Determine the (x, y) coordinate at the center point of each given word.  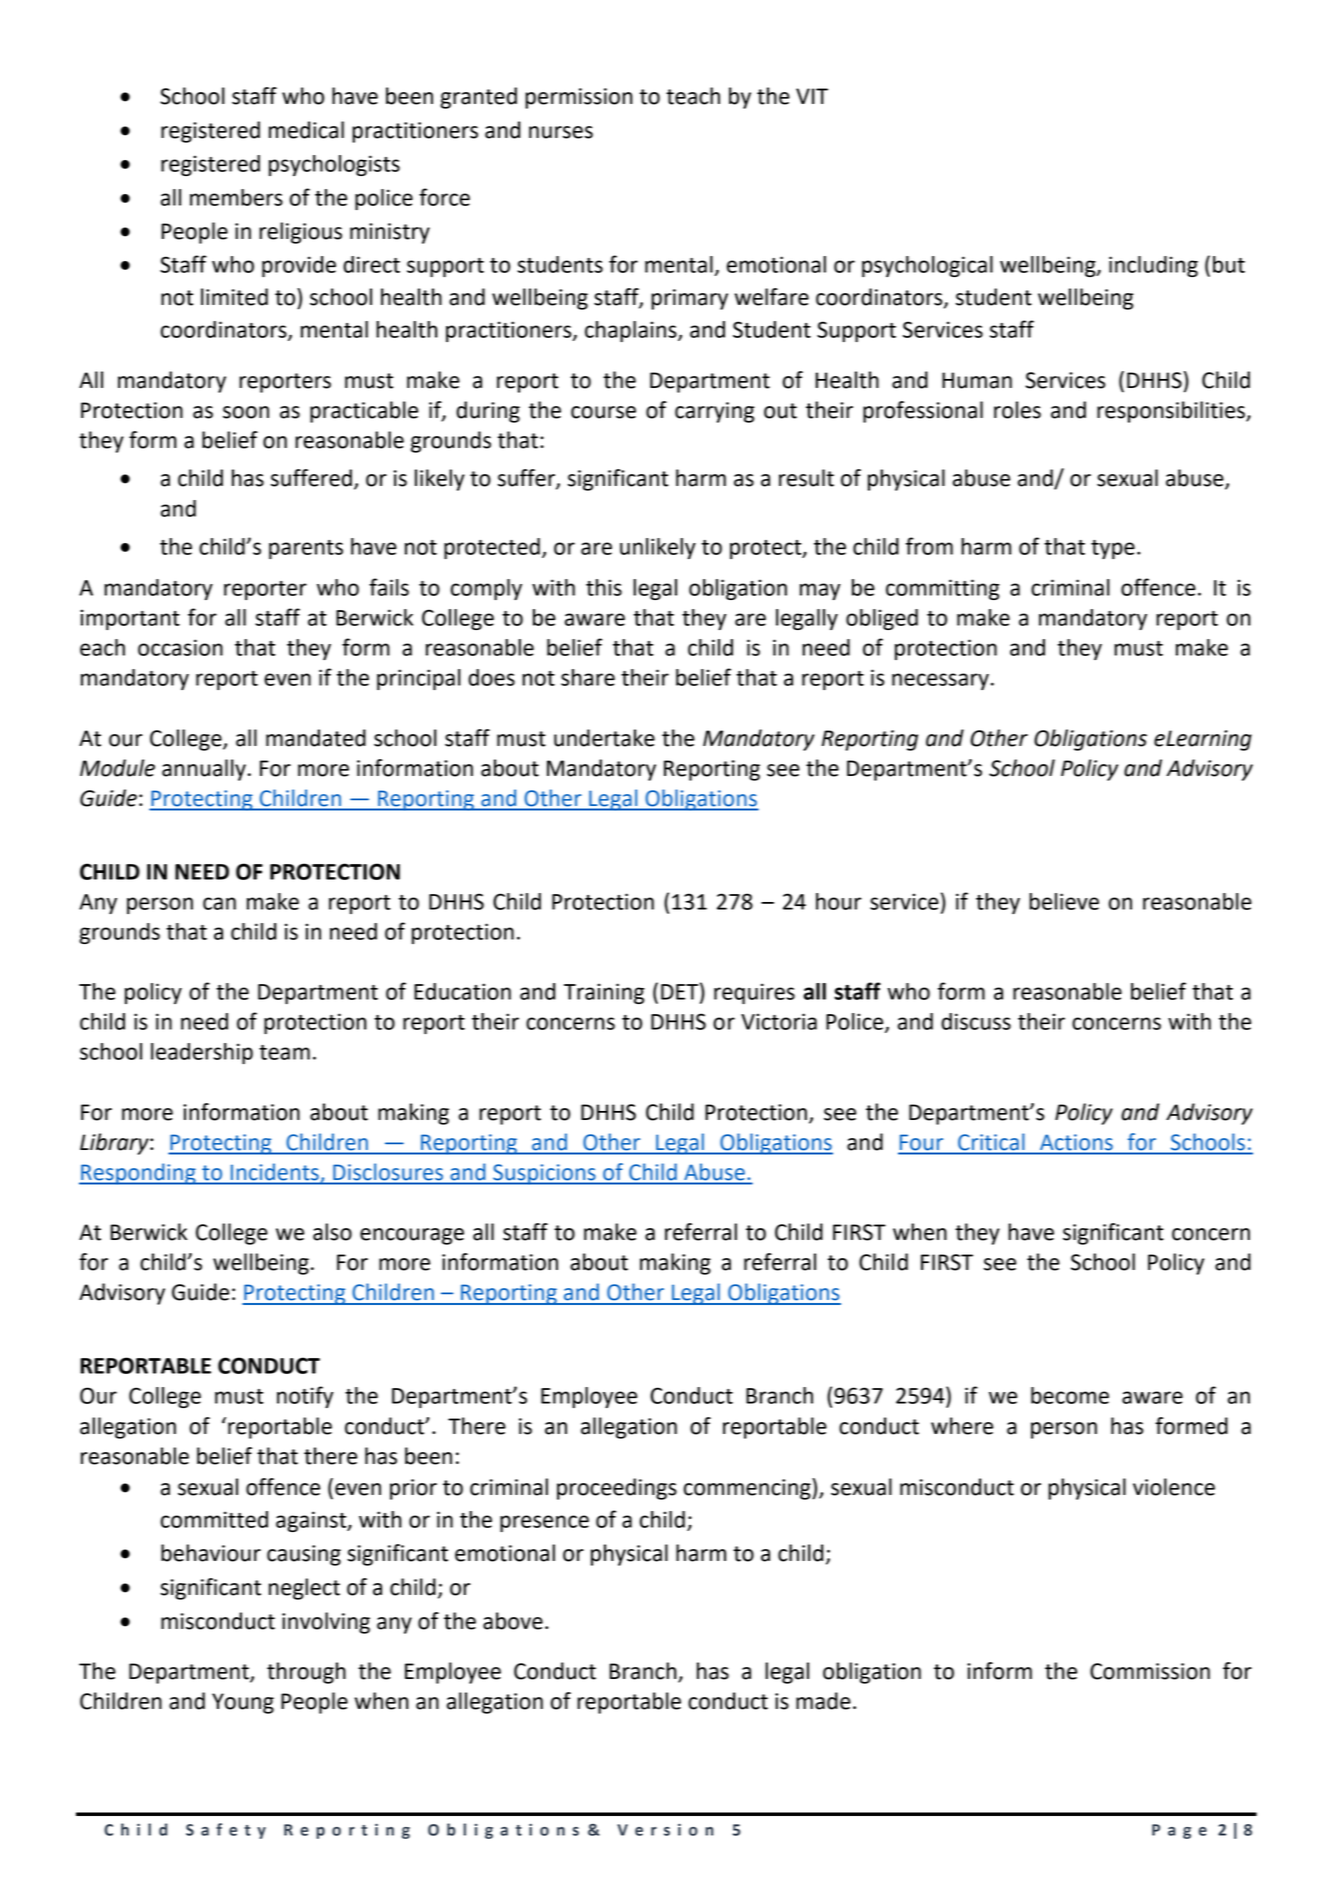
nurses (561, 132)
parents (306, 549)
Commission (1150, 1671)
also (332, 1232)
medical (306, 130)
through (306, 1673)
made (823, 1701)
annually (204, 770)
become (1070, 1395)
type (1113, 549)
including (1153, 266)
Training (604, 993)
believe (1064, 901)
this (604, 587)
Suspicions (544, 1174)
